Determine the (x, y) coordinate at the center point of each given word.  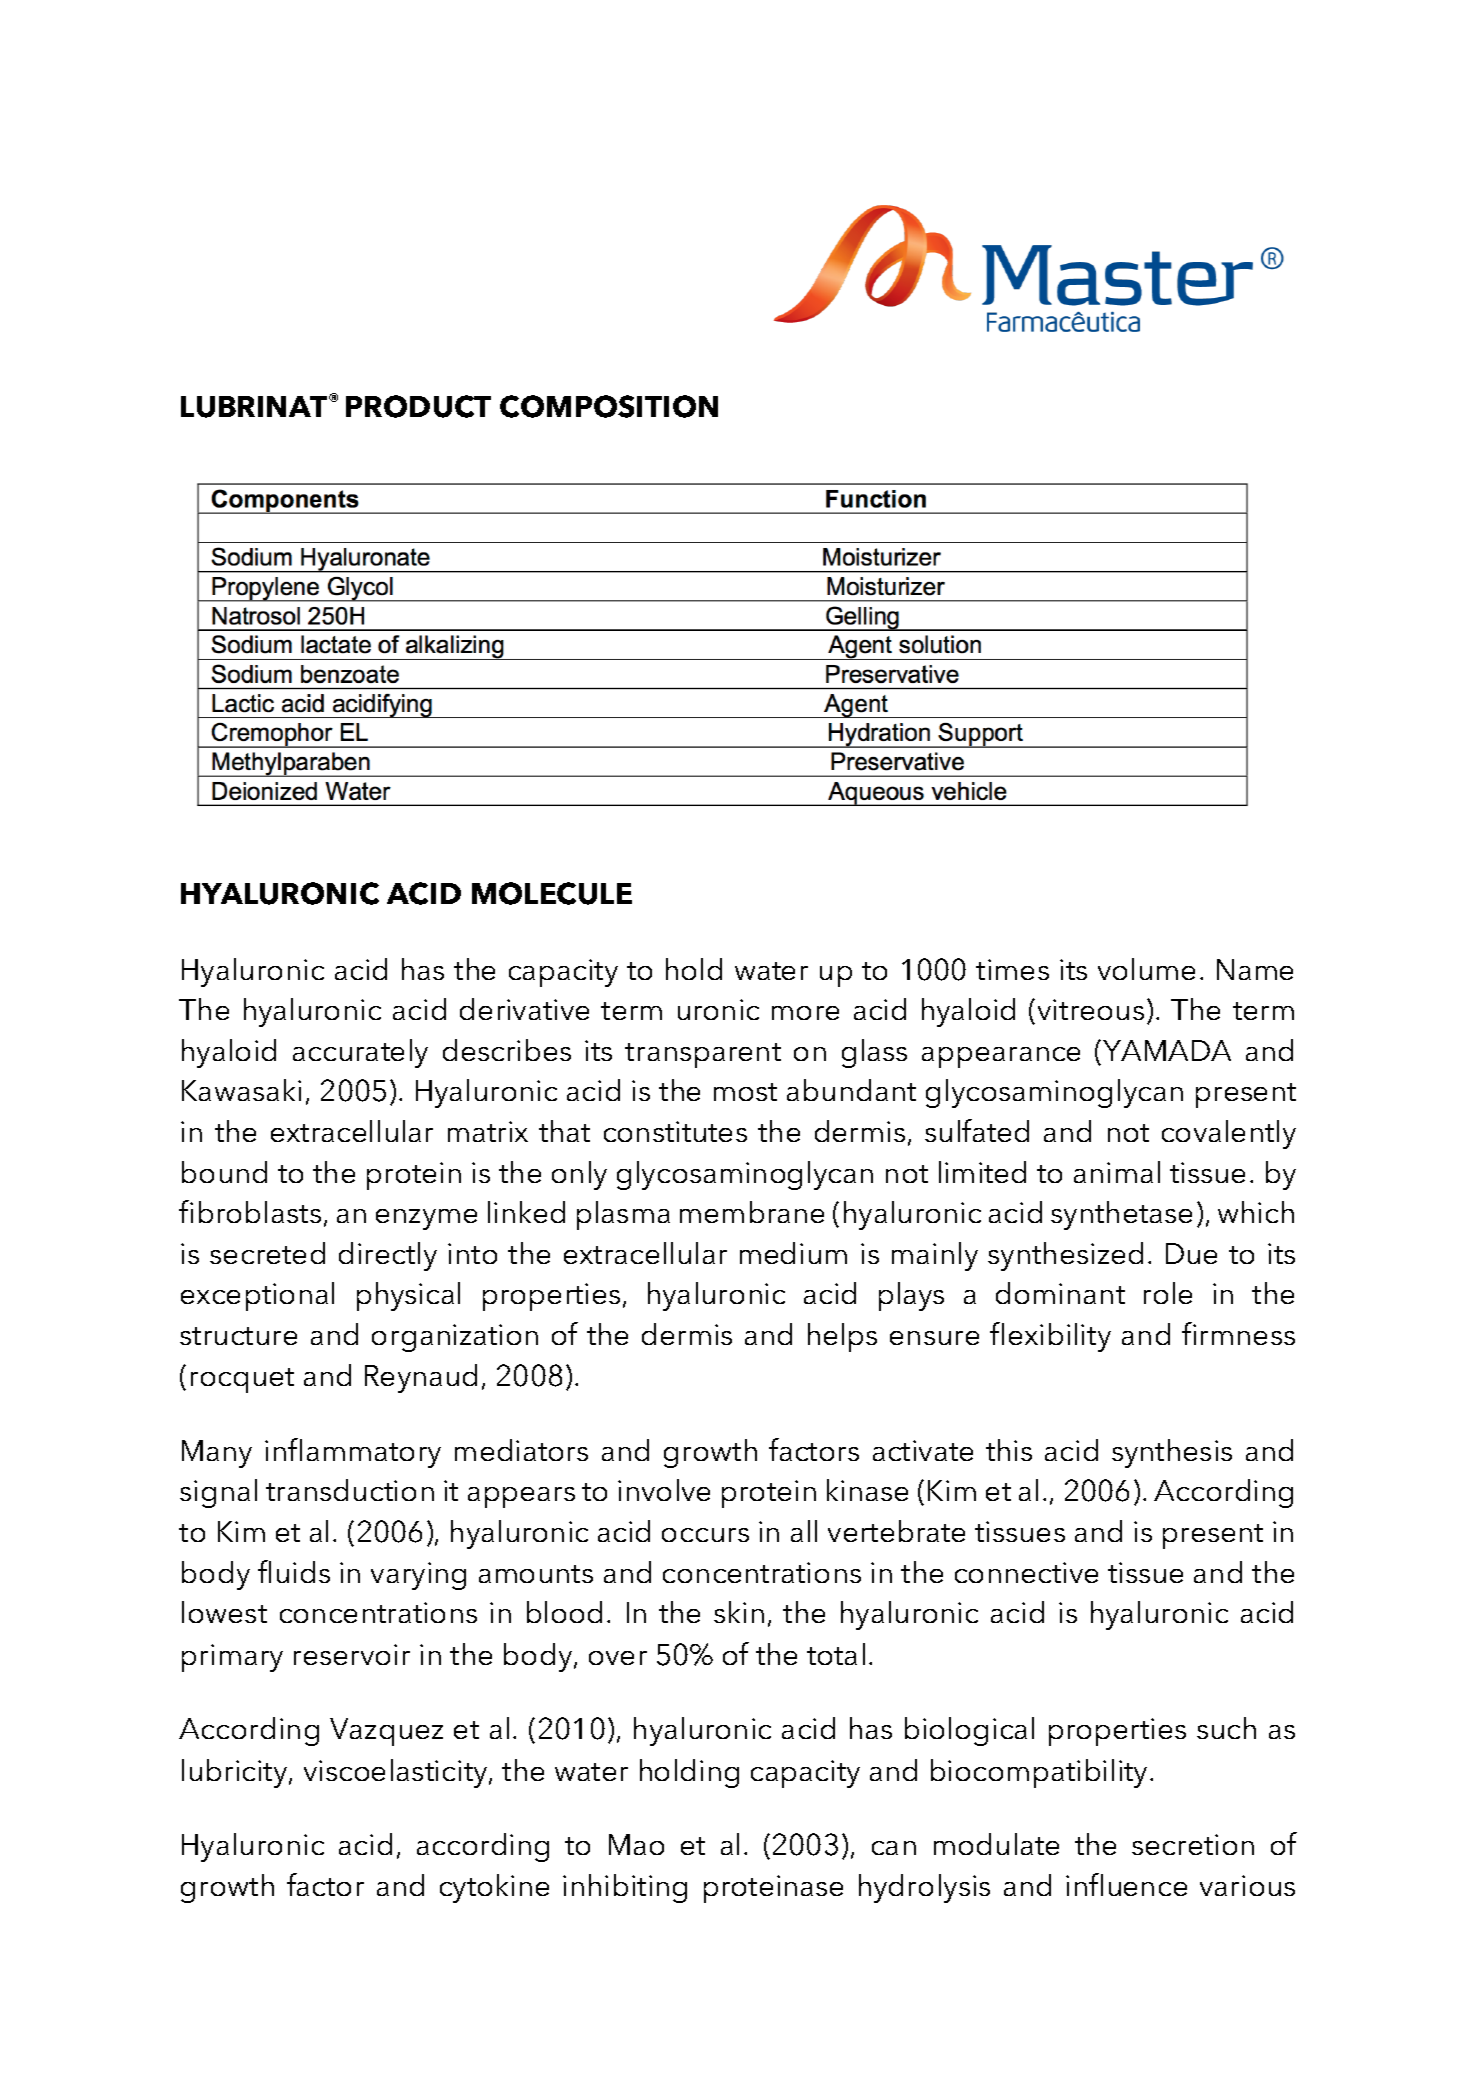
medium (793, 1253)
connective (1026, 1572)
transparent (703, 1055)
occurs (705, 1535)
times (1012, 969)
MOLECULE (552, 893)
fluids (294, 1571)
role (1168, 1293)
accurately (360, 1053)
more (805, 1013)
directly (388, 1256)
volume (1146, 969)
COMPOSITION (609, 406)
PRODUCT (418, 406)
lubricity (236, 1773)
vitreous (1091, 1009)
